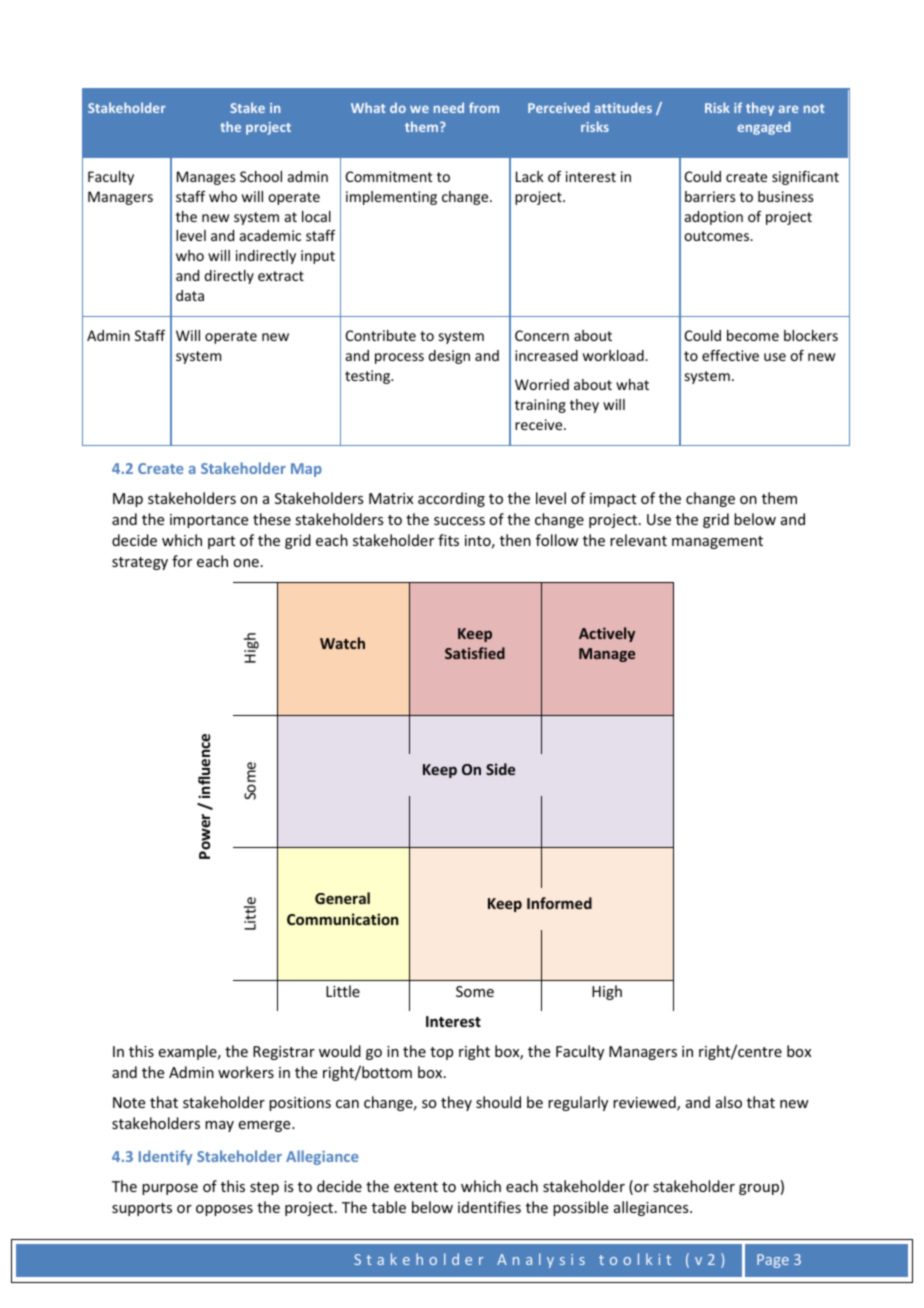  I want to click on School, so click(261, 176).
